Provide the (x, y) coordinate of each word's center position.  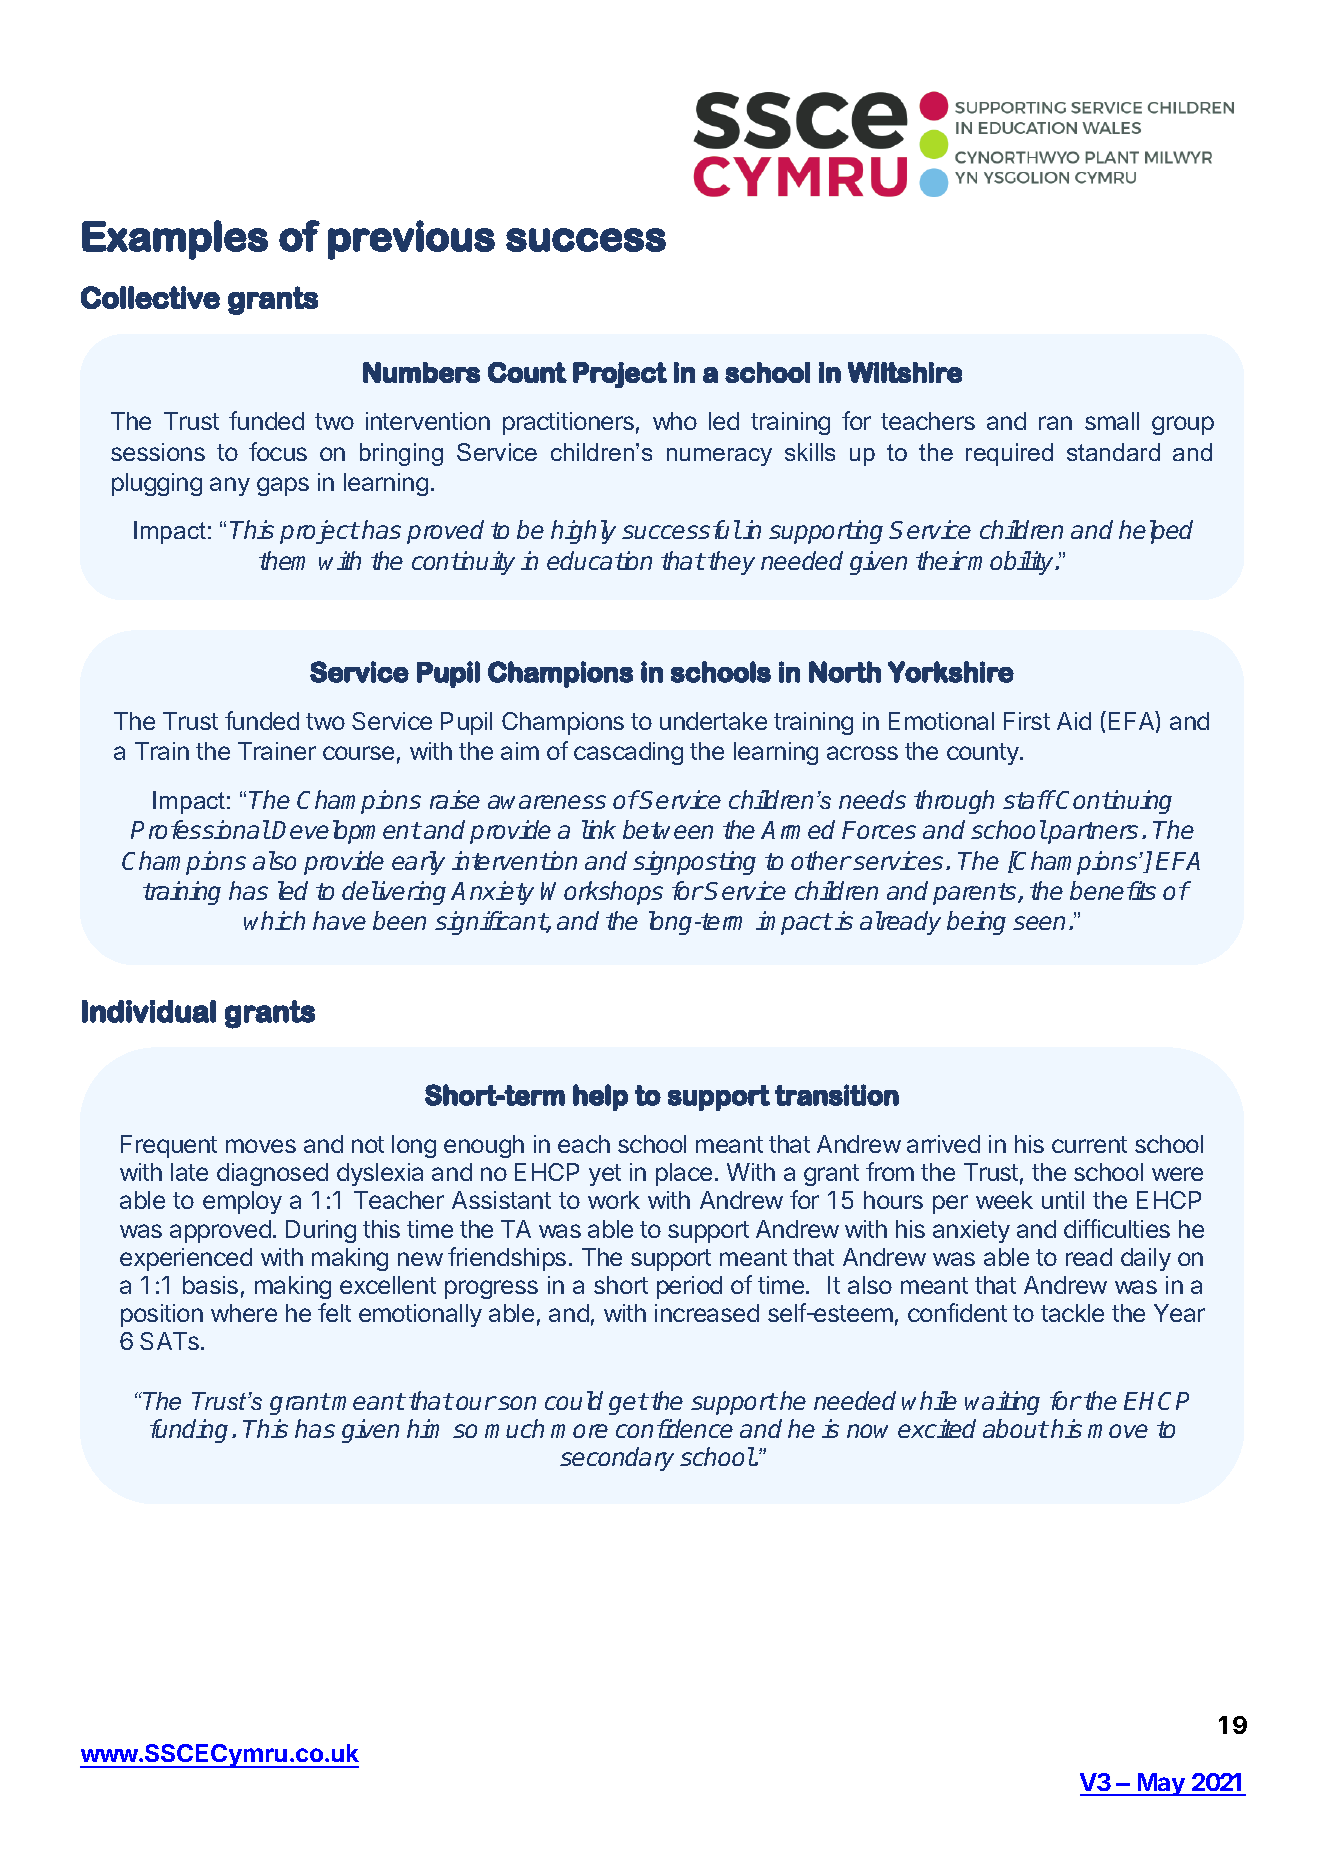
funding (189, 1431)
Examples (175, 240)
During (321, 1231)
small (1112, 421)
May (1161, 1784)
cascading (628, 753)
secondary (617, 1459)
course (358, 753)
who (675, 421)
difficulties (1117, 1228)
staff (1028, 799)
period (689, 1287)
